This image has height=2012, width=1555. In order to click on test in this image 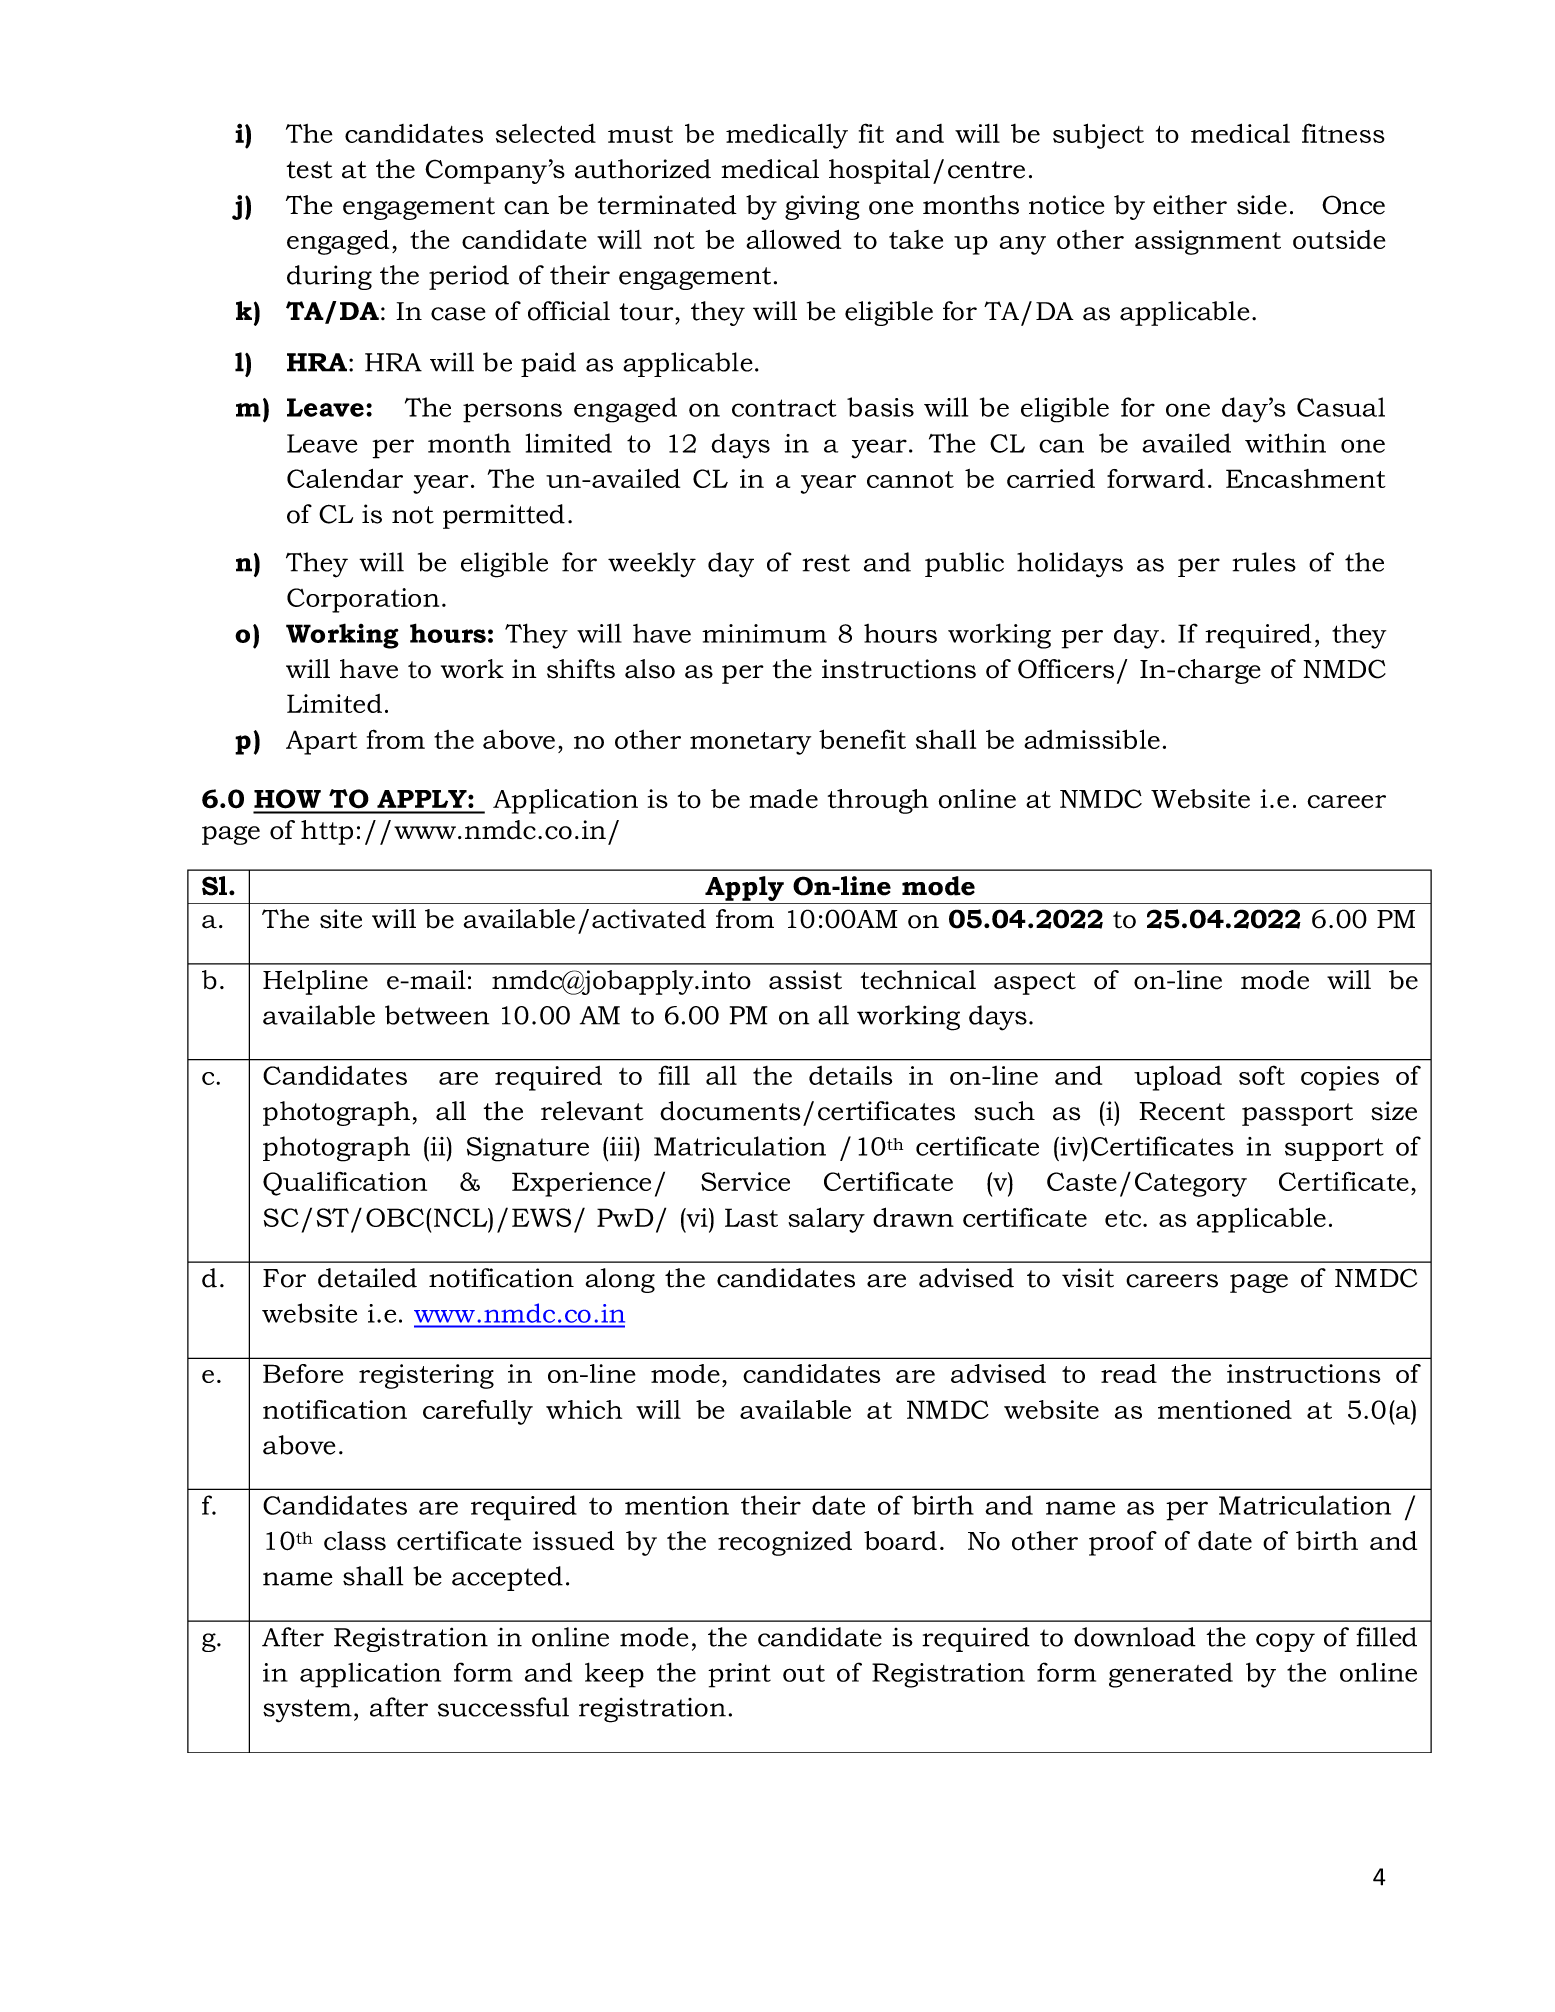, I will do `click(310, 170)`.
